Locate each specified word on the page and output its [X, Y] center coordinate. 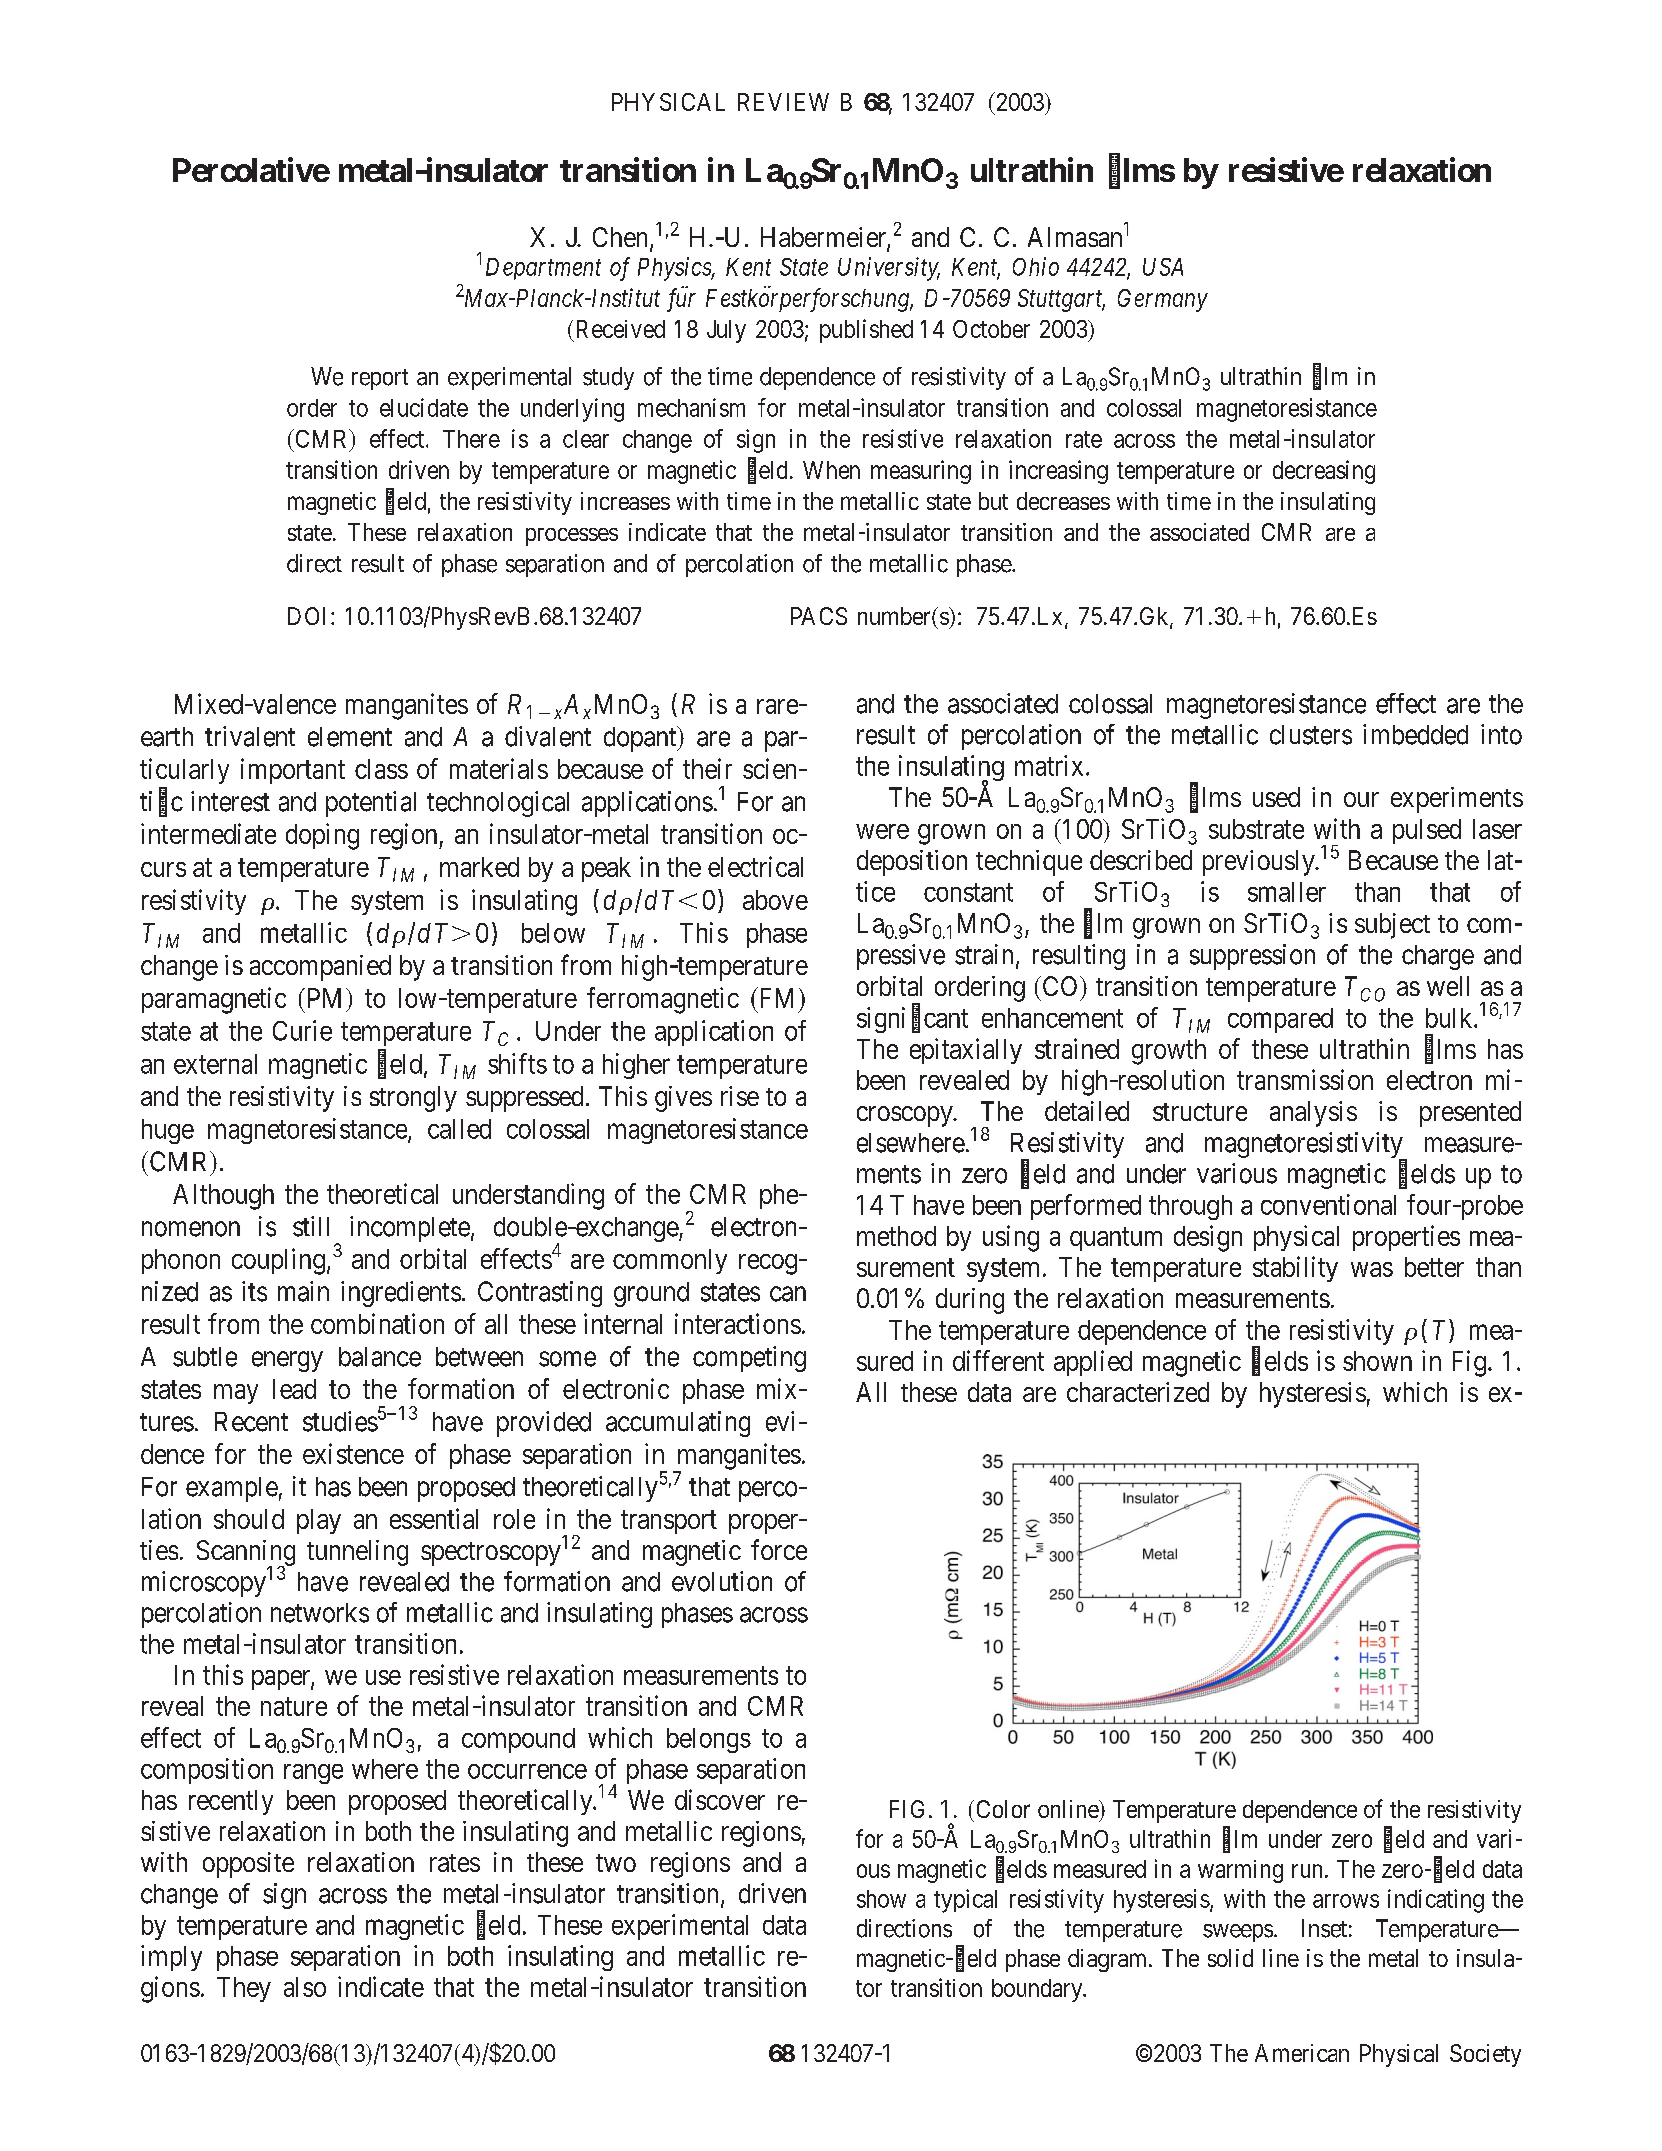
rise [740, 1096]
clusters [1311, 735]
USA [1163, 267]
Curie [302, 1030]
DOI [310, 616]
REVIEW [783, 102]
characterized [1138, 1392]
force [779, 1549]
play [319, 1521]
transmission [1305, 1079]
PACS [819, 616]
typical [965, 1901]
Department [543, 269]
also [305, 1987]
